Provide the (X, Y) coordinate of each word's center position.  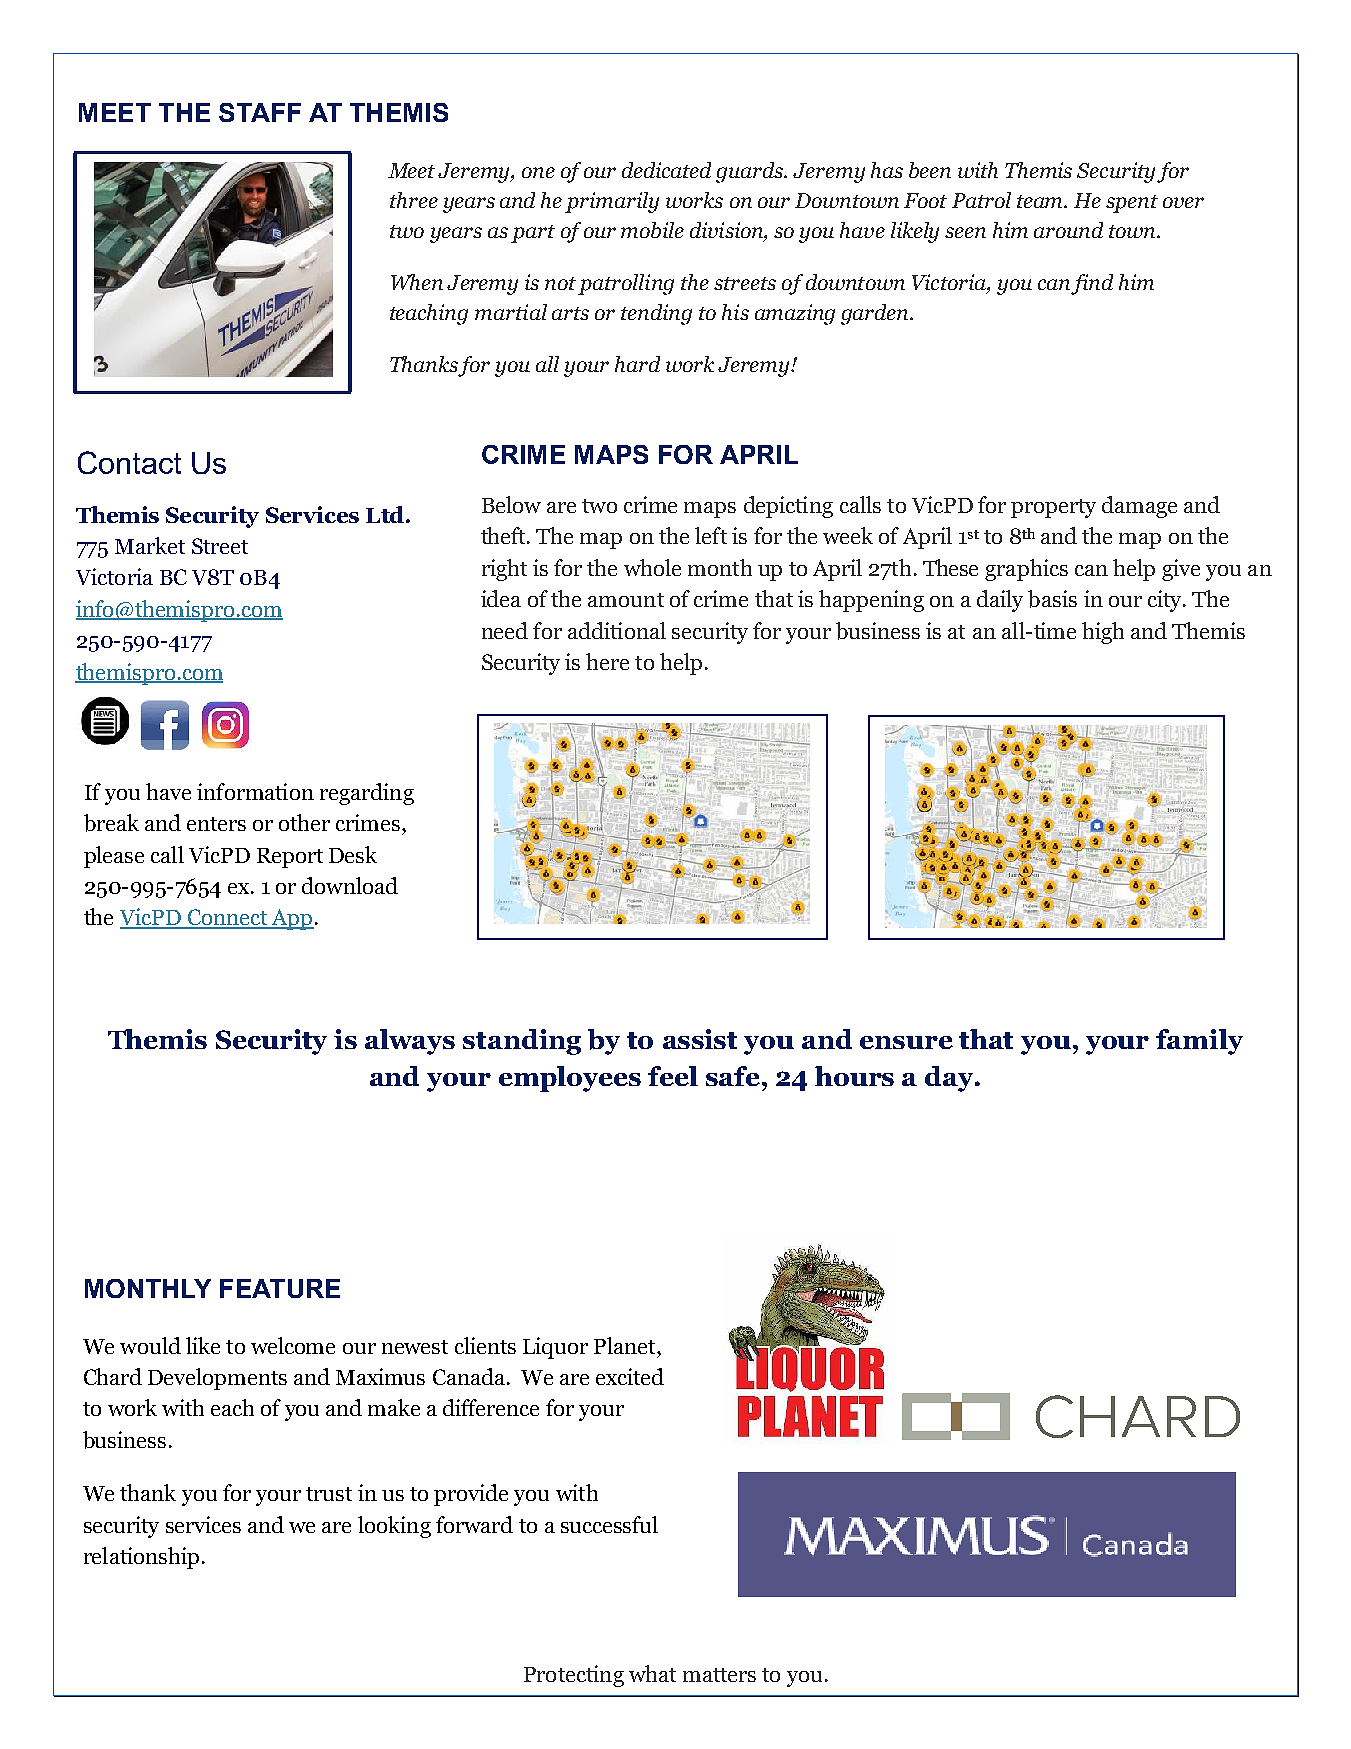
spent (1132, 204)
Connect (227, 918)
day (950, 1079)
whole (652, 567)
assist (700, 1039)
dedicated (666, 170)
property (1053, 508)
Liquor (555, 1348)
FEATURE (280, 1288)
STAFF (260, 112)
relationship (141, 1558)
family (1199, 1042)
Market (150, 545)
